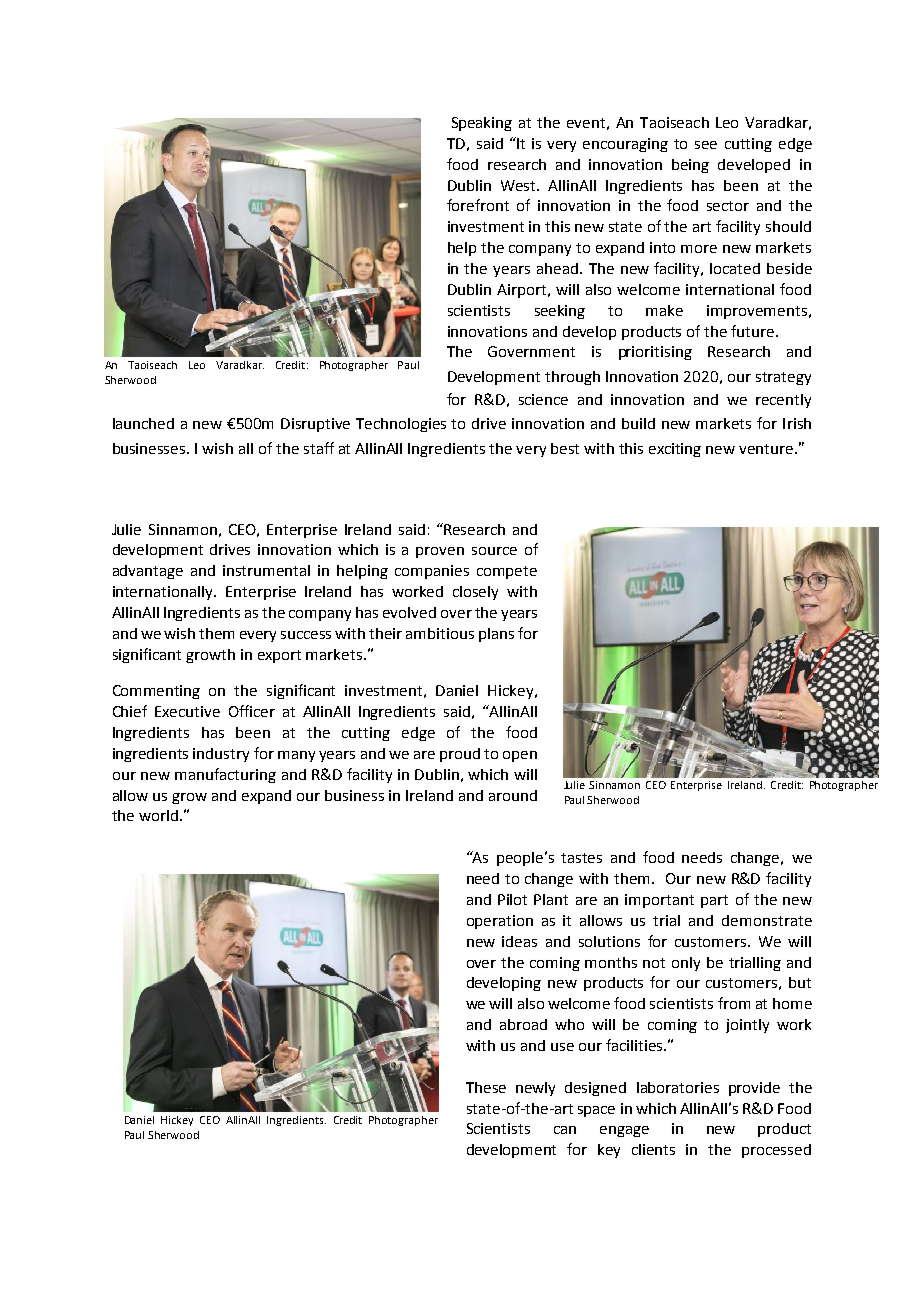  I want to click on part, so click(714, 901).
